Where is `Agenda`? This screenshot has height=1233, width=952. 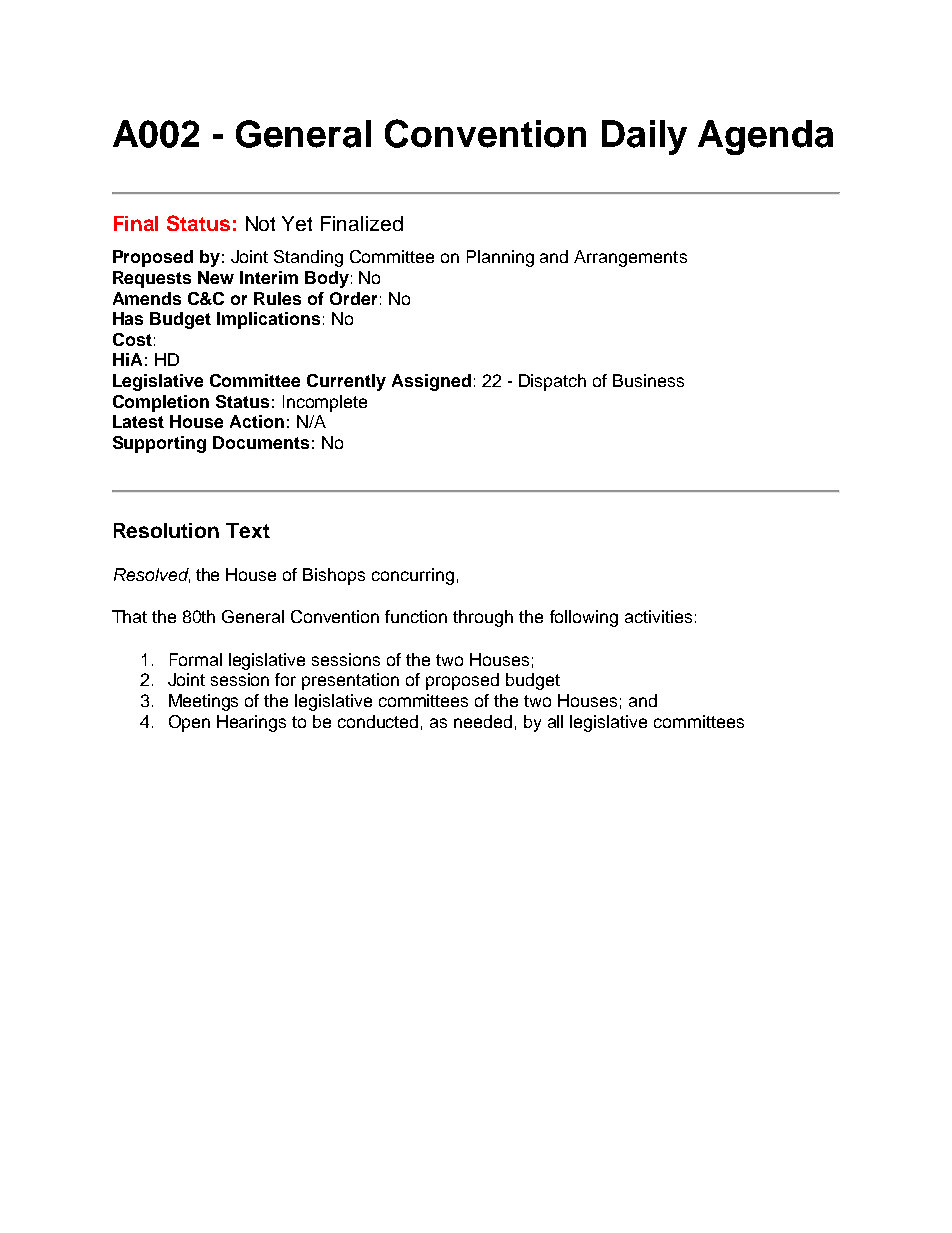 Agenda is located at coordinates (765, 137).
